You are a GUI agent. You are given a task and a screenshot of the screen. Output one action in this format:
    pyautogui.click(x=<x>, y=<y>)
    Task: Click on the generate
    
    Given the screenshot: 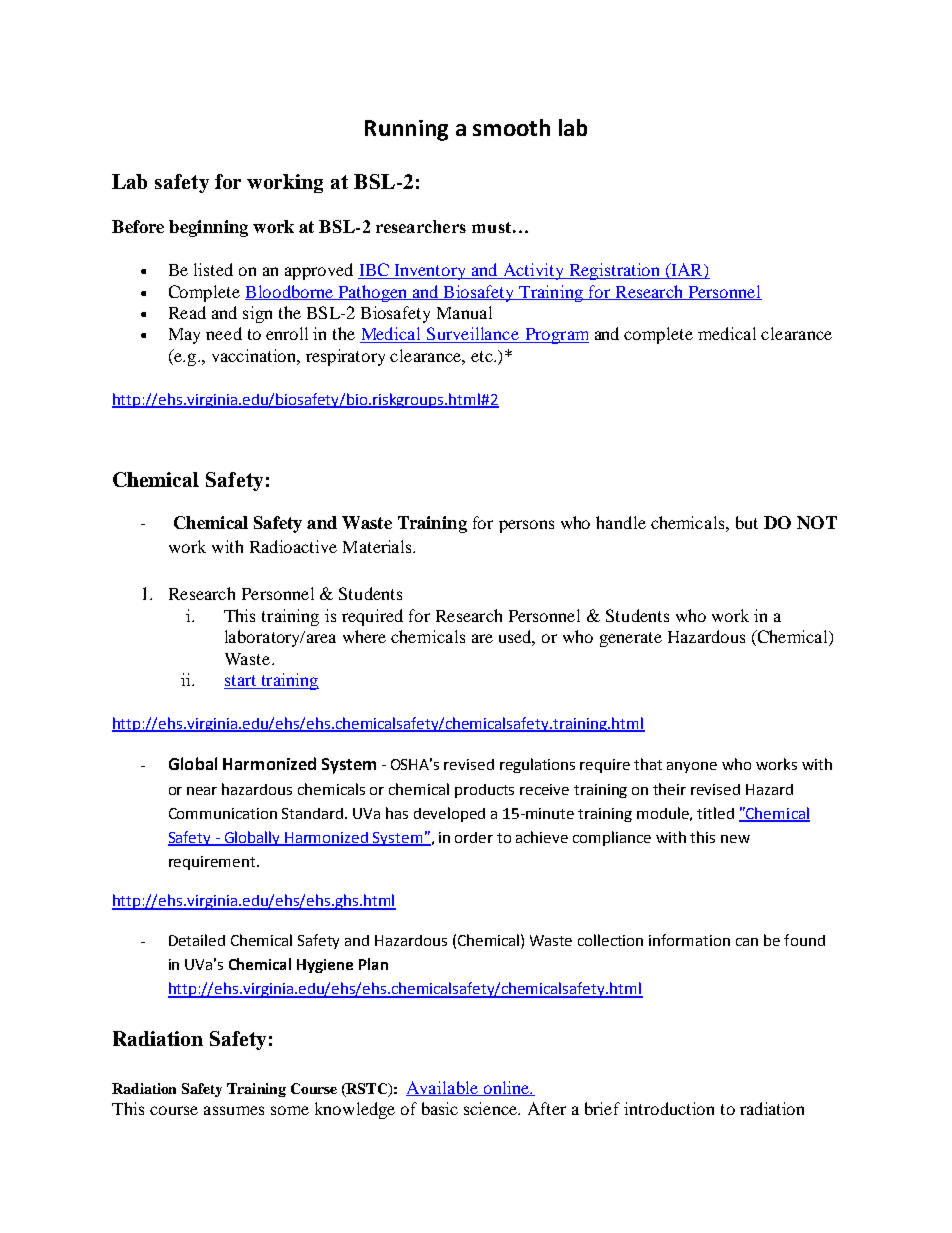 What is the action you would take?
    pyautogui.click(x=631, y=639)
